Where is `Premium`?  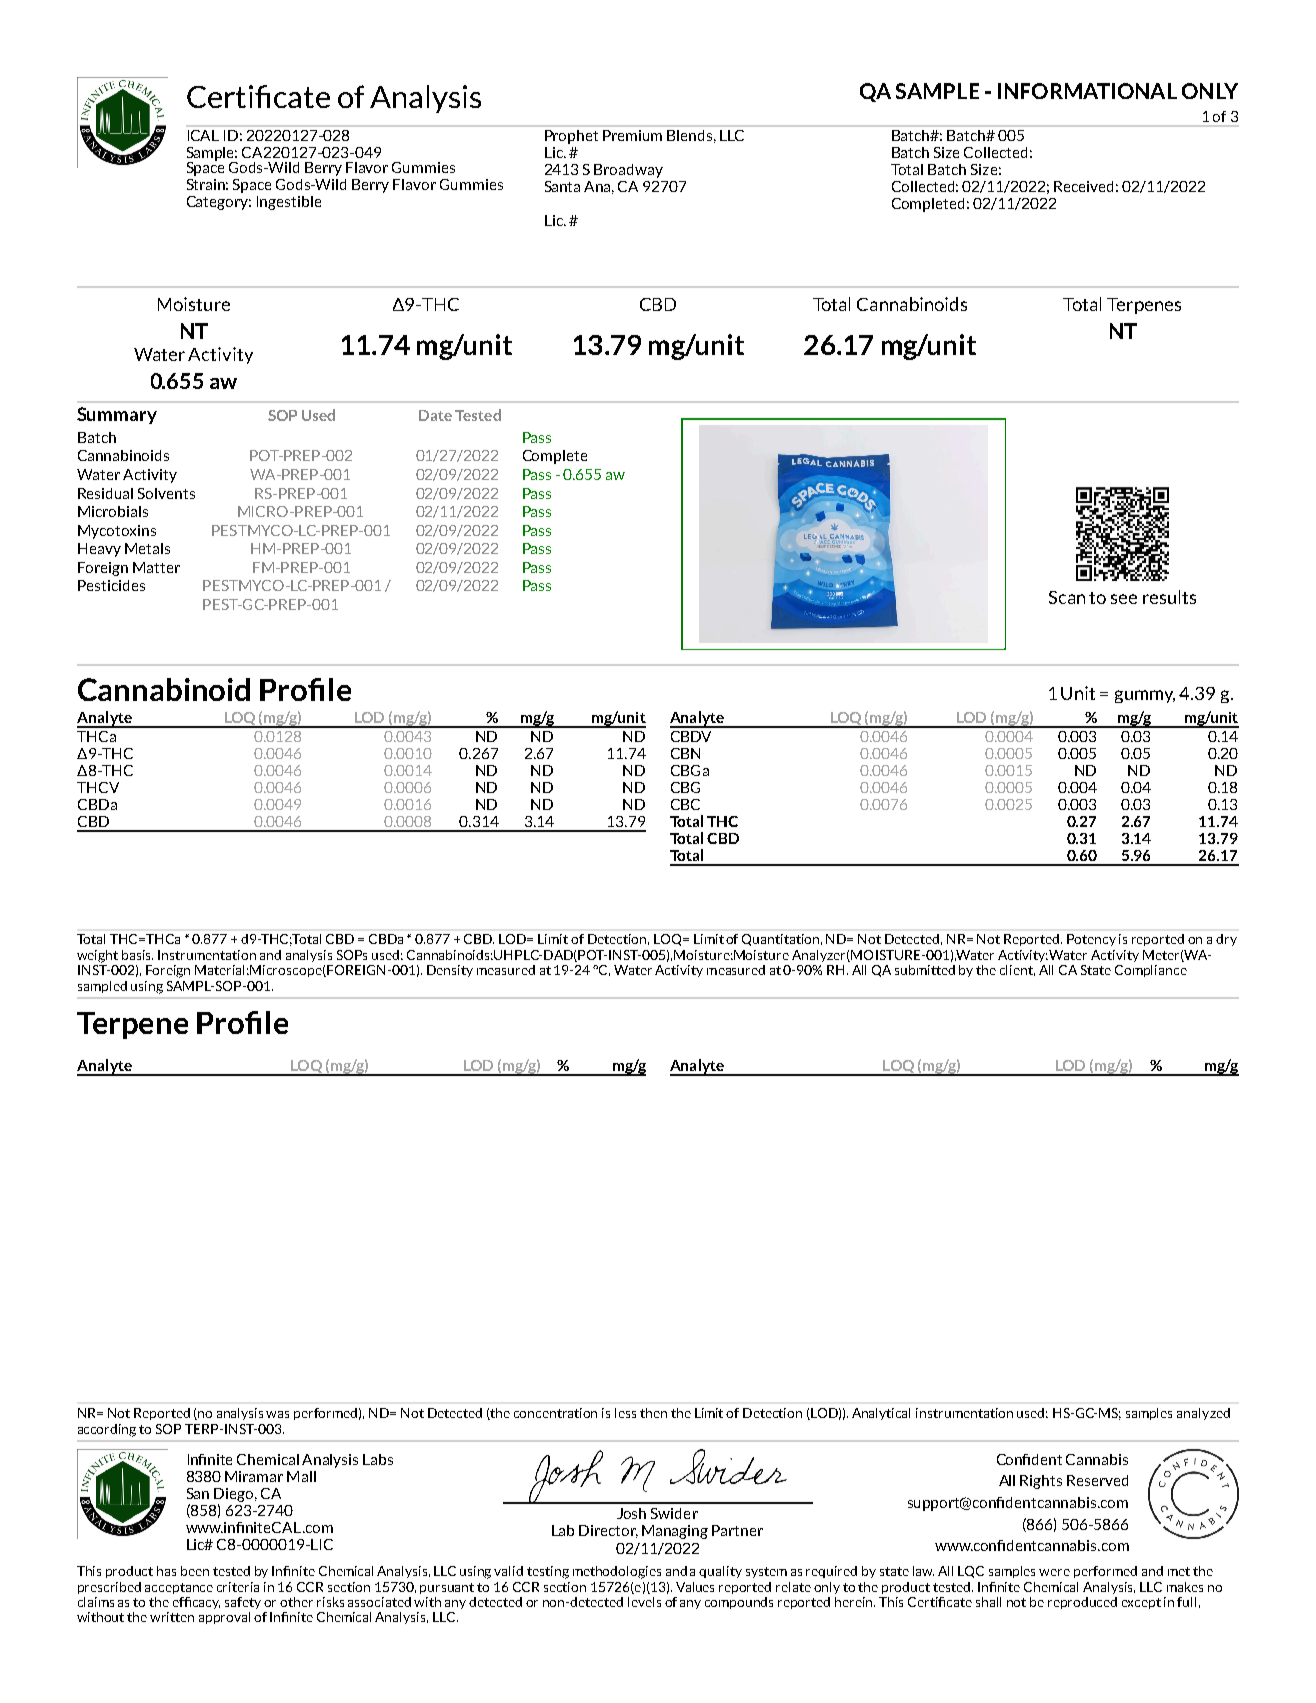
Premium is located at coordinates (632, 135).
